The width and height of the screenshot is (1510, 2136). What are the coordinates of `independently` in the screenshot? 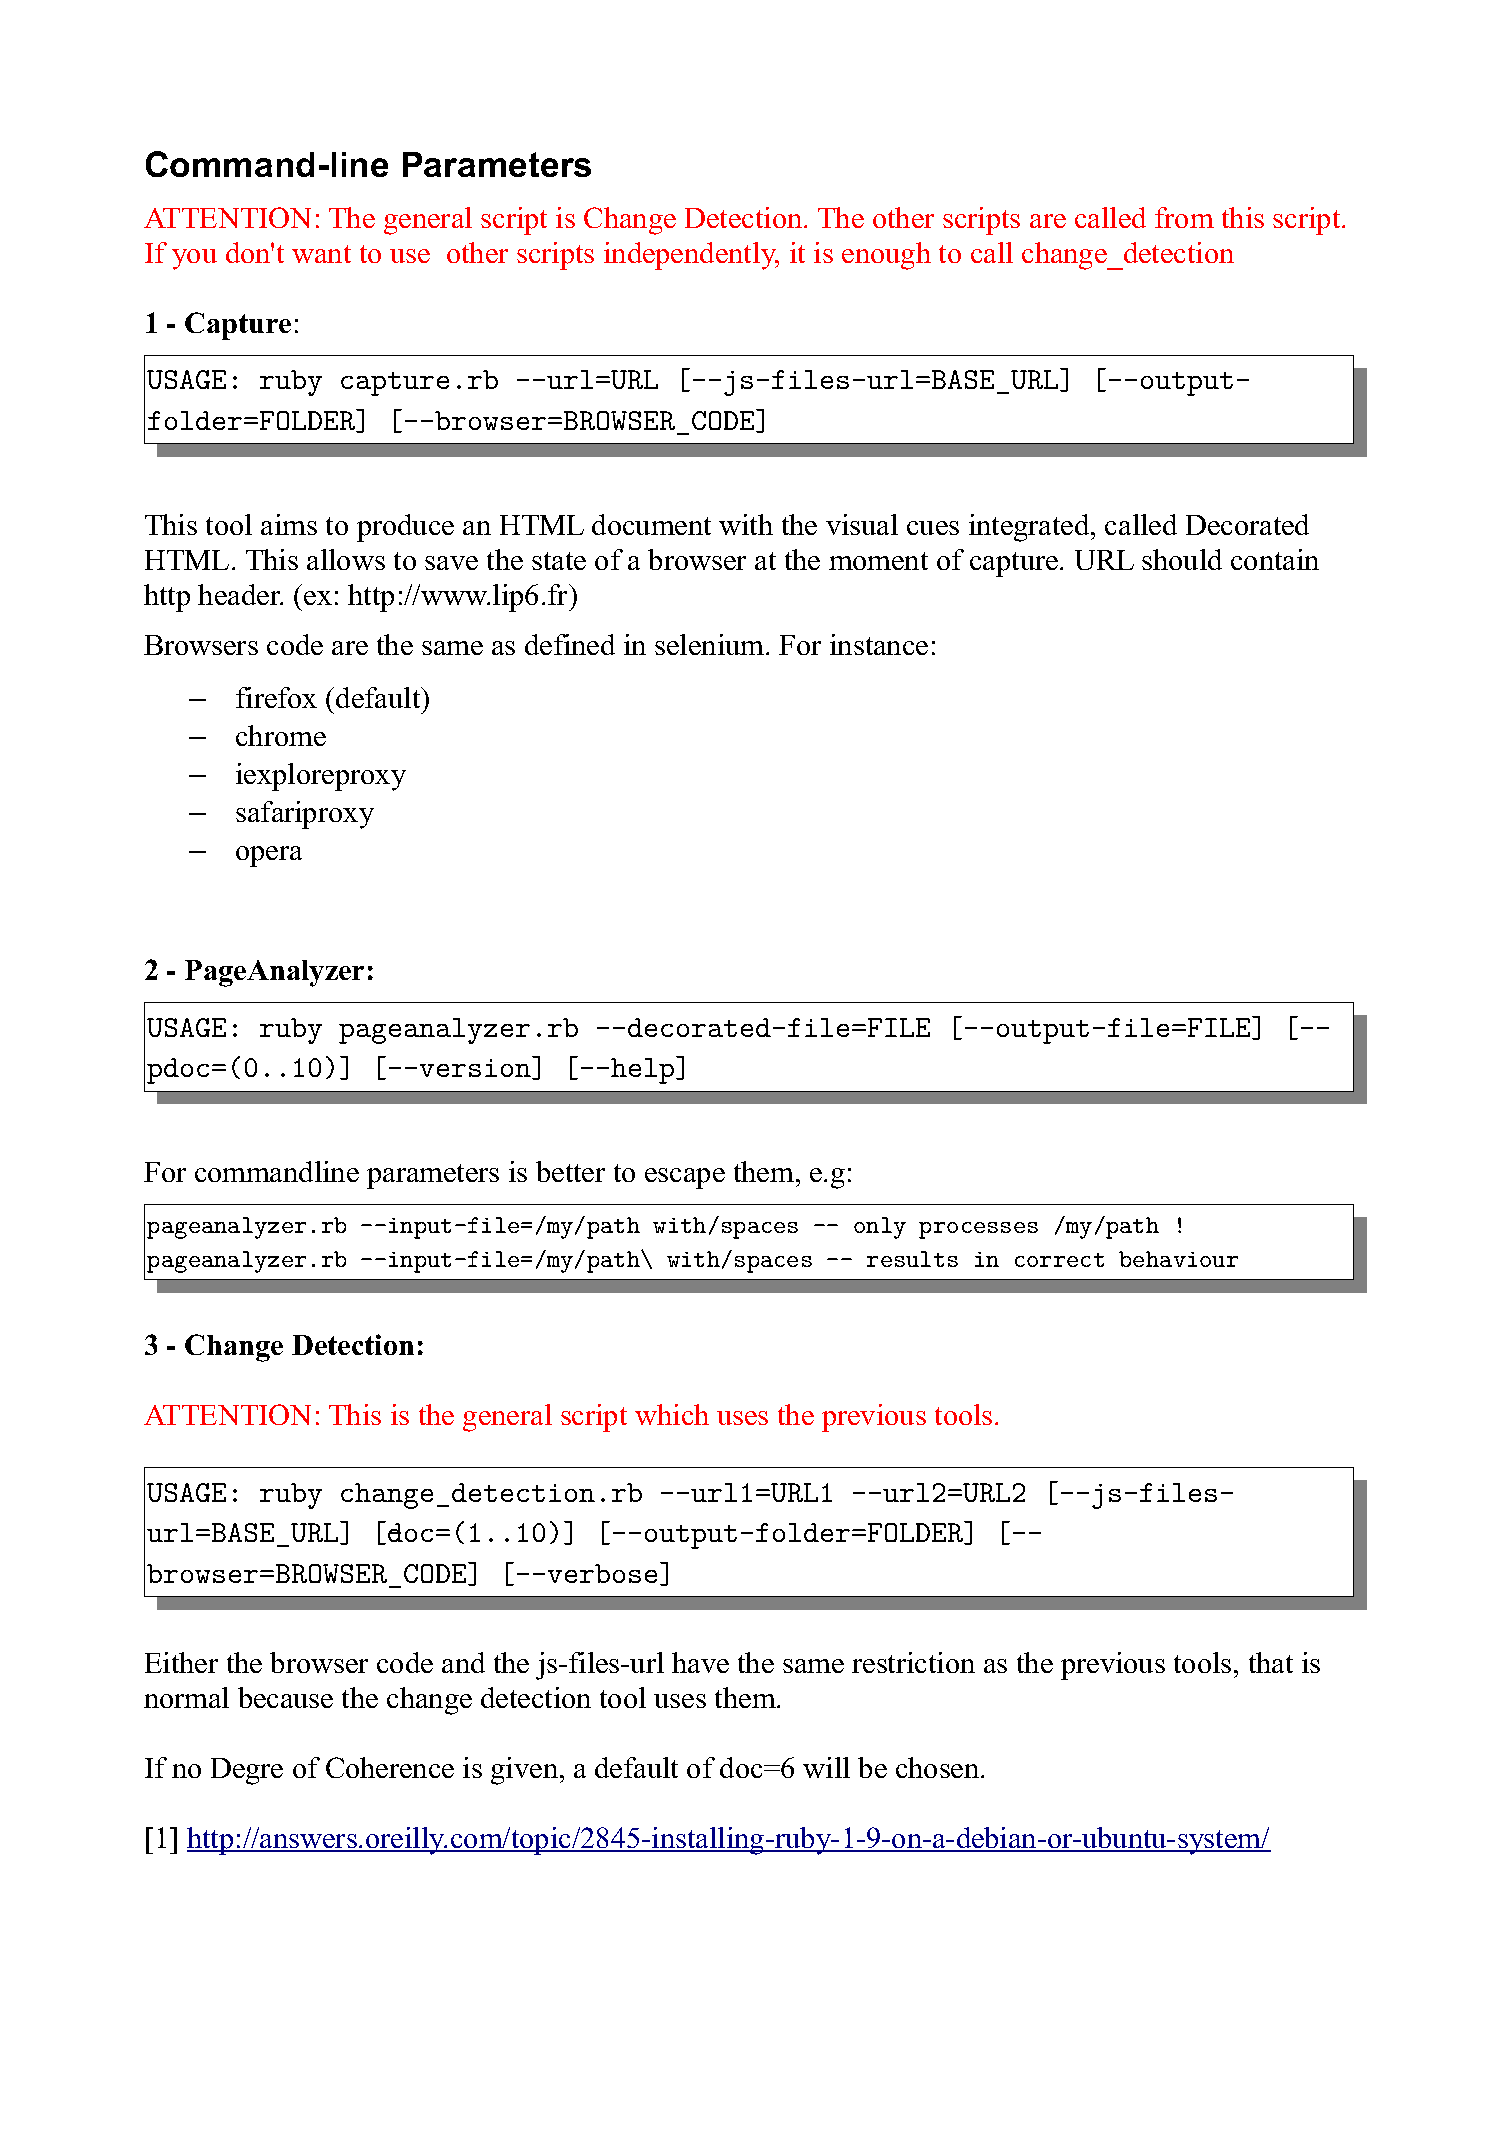 It's located at (691, 256).
